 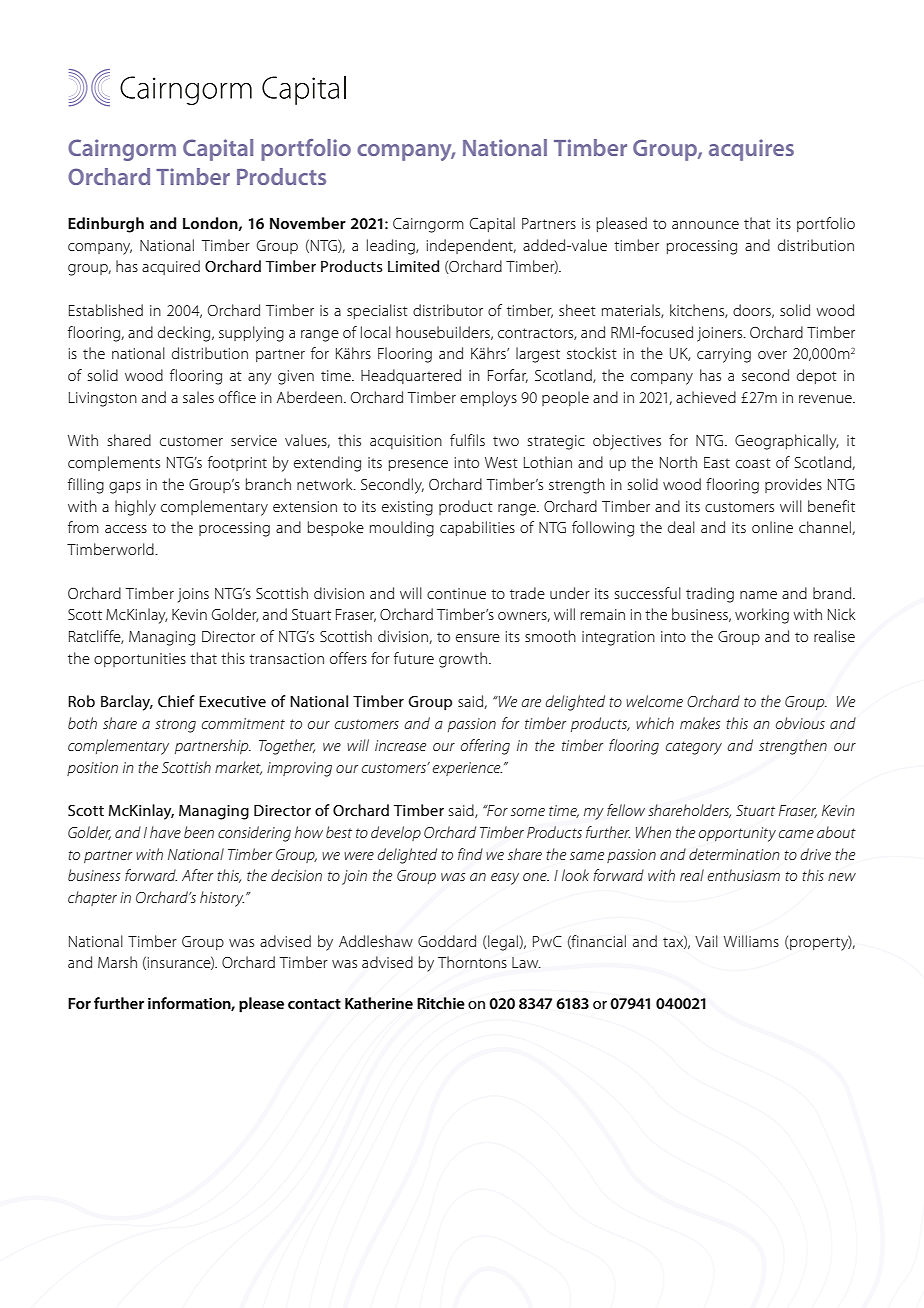 I want to click on acquires, so click(x=751, y=150).
